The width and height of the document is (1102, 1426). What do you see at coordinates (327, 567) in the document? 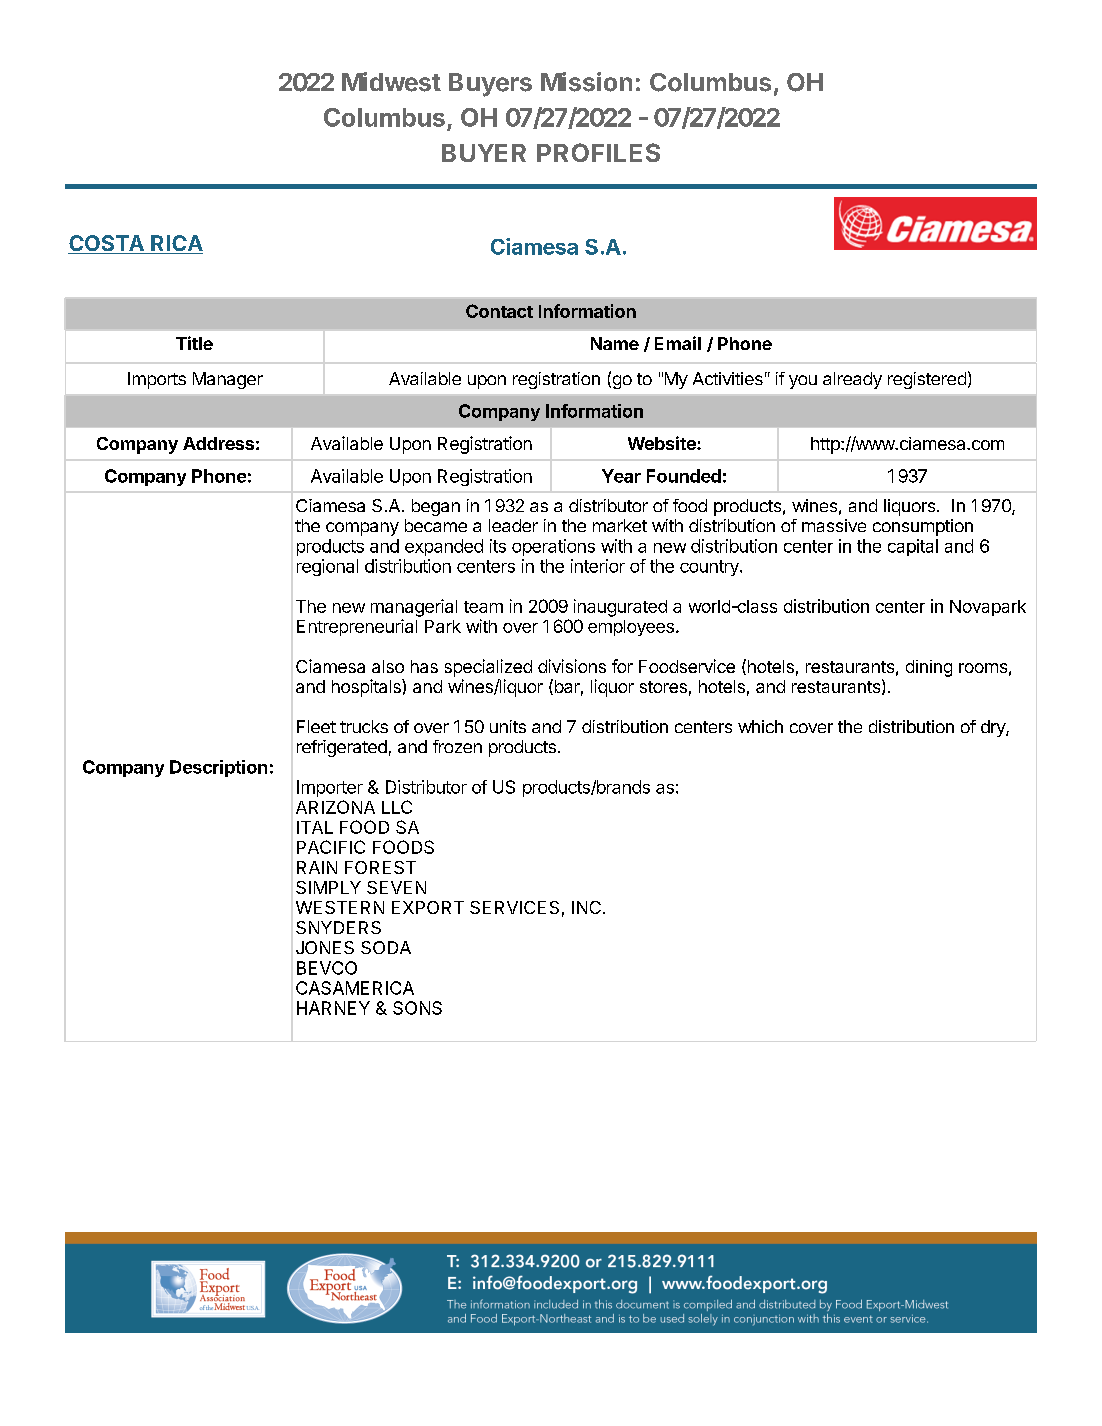
I see `regional` at bounding box center [327, 567].
